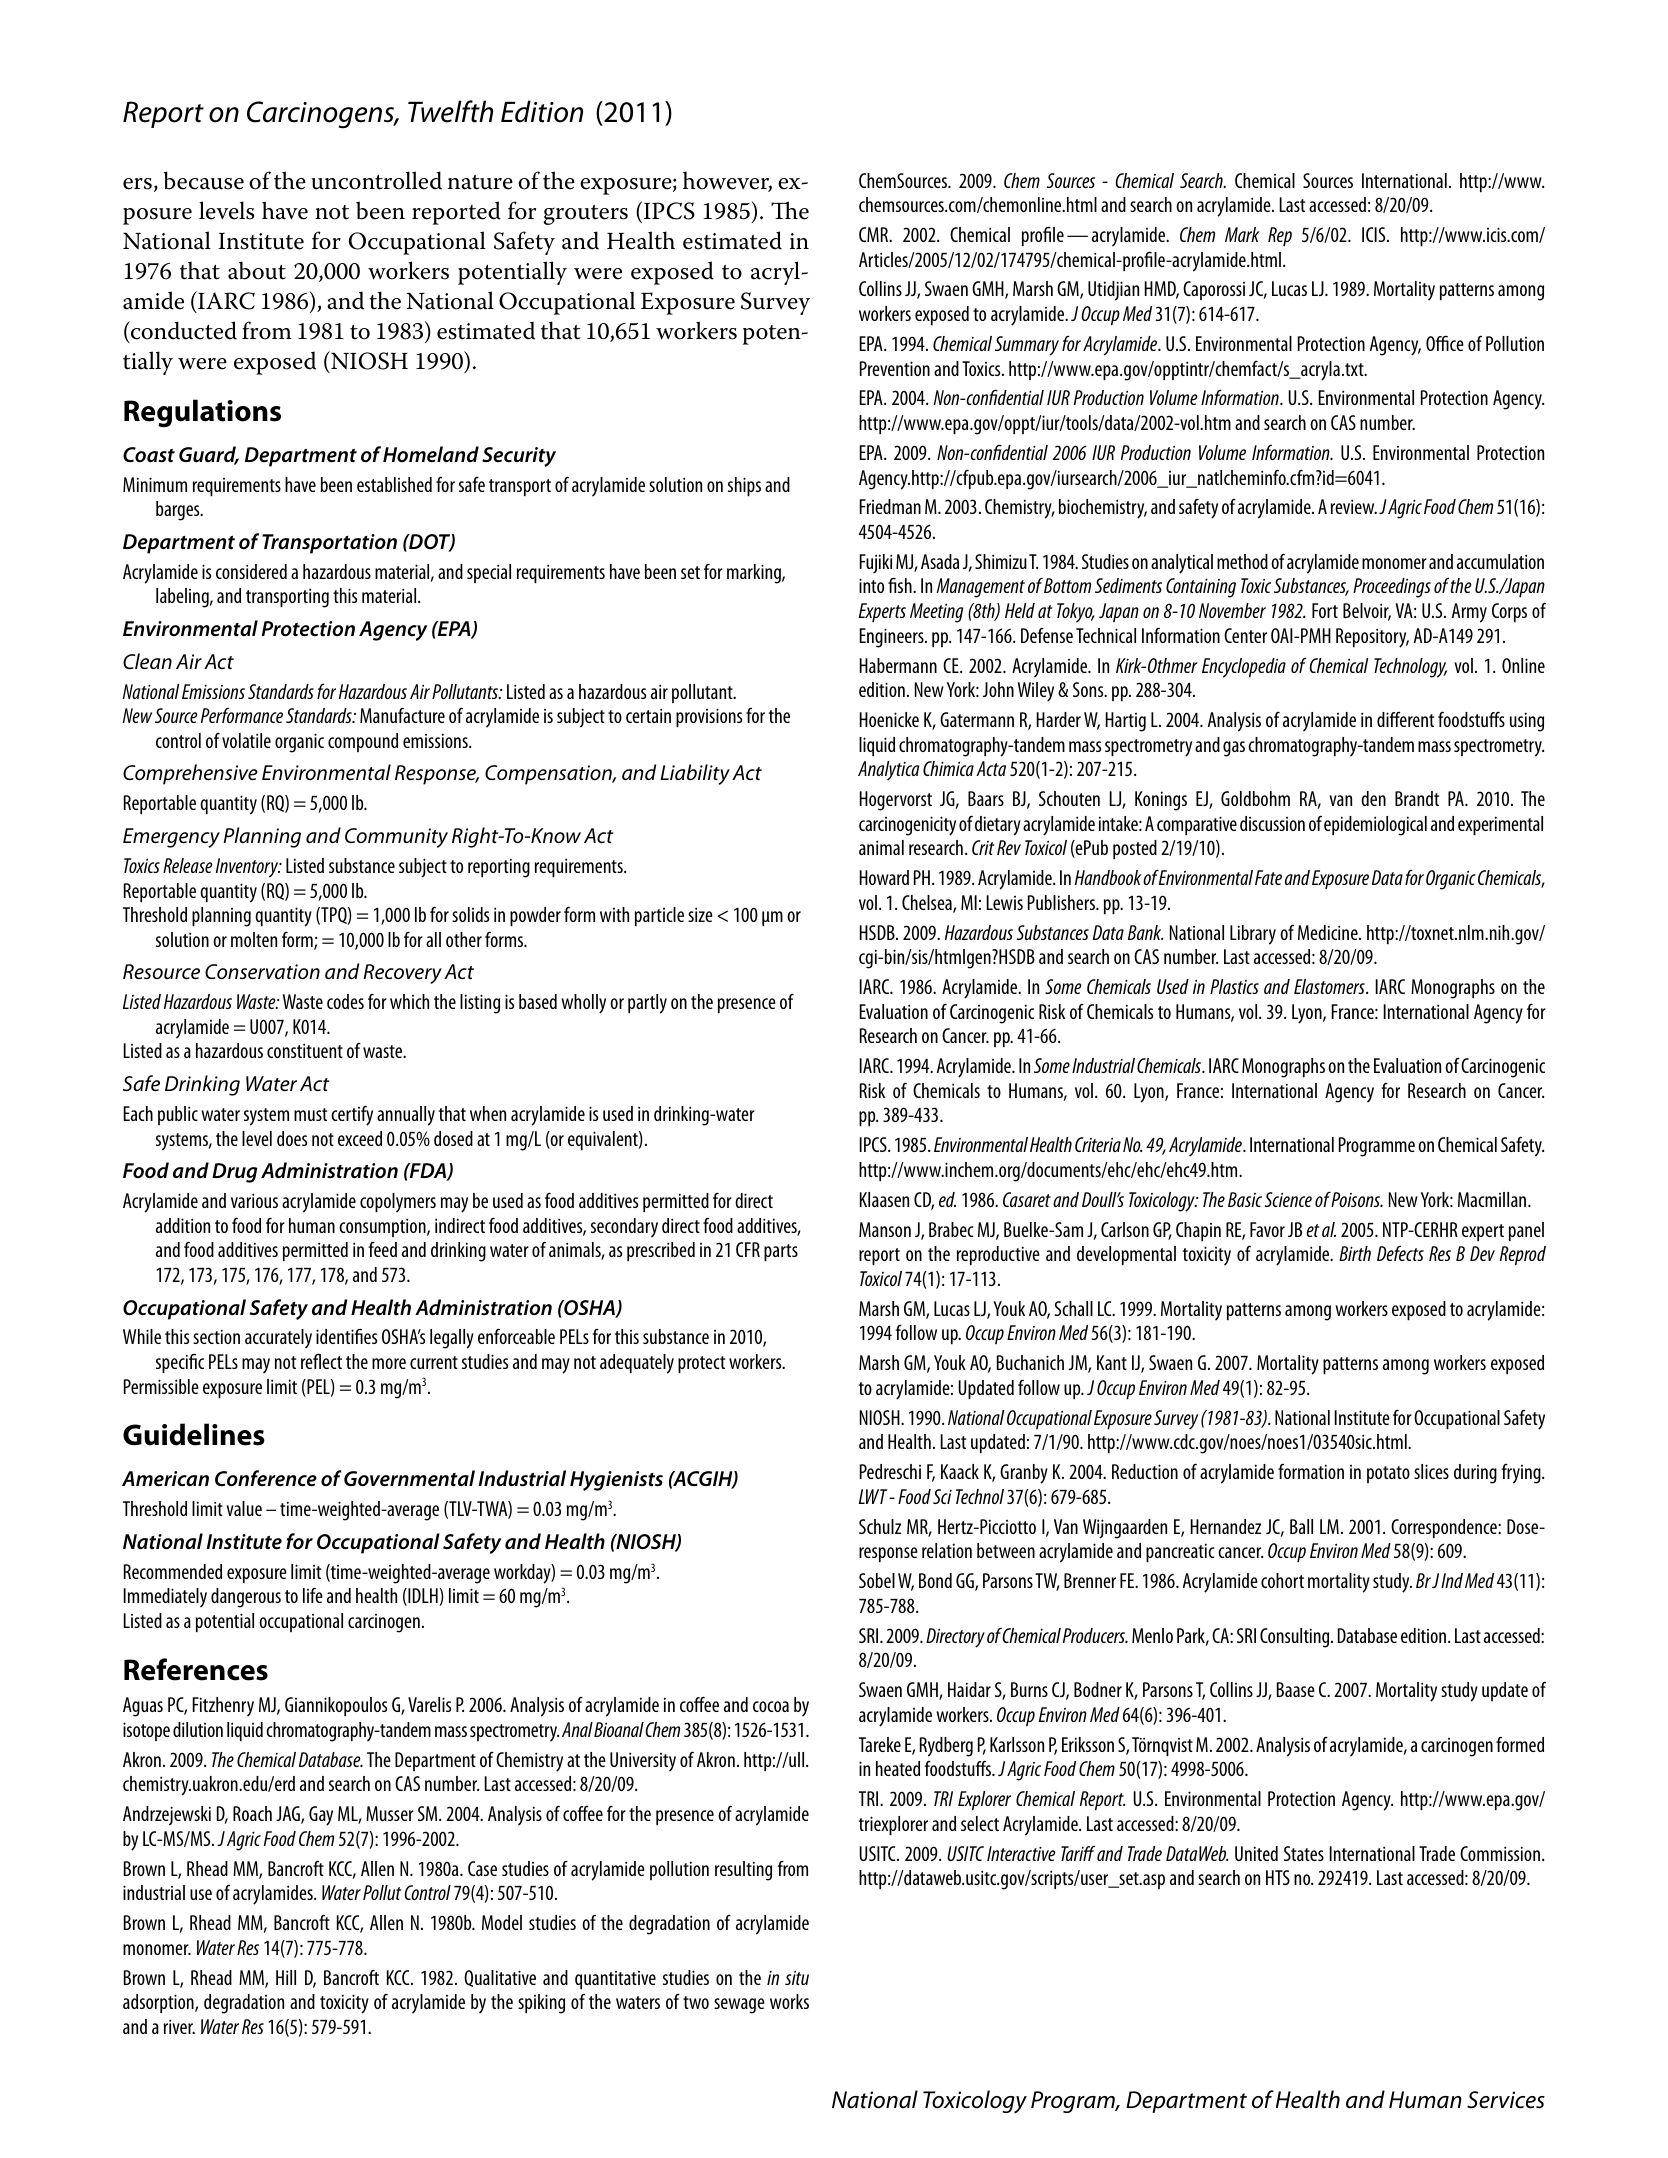 This screenshot has height=2158, width=1668. I want to click on Hill, so click(286, 1977).
